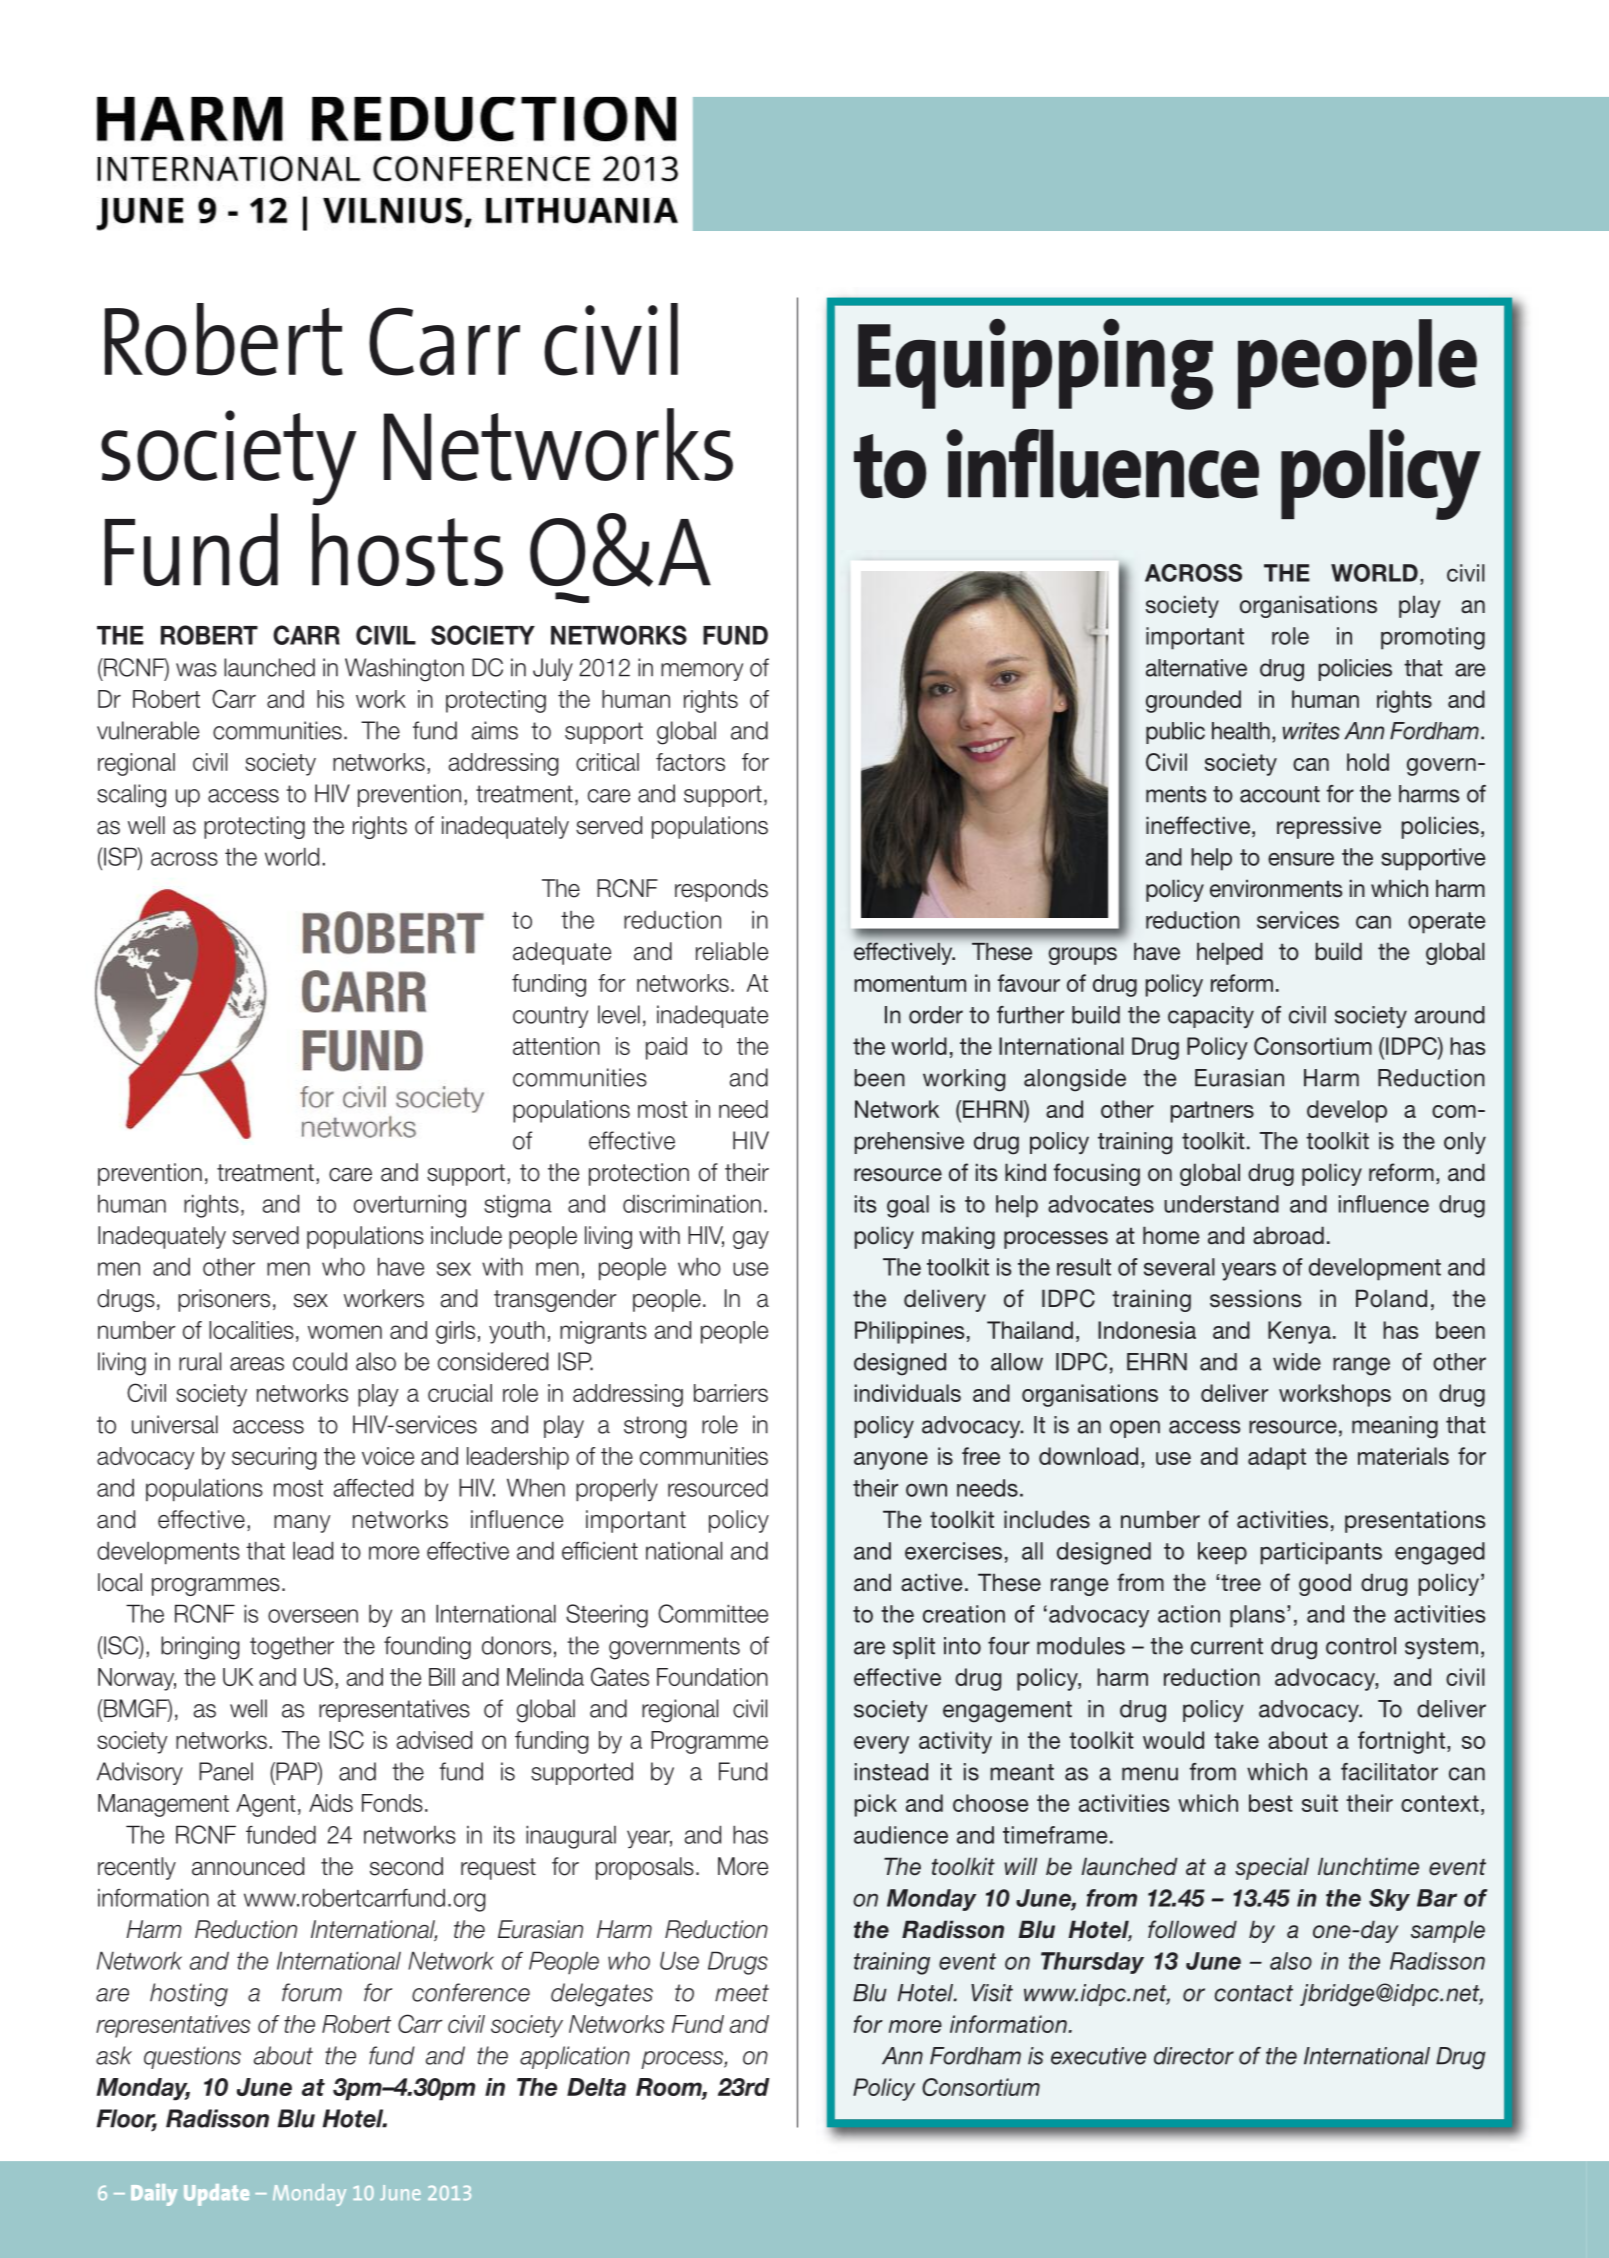 The width and height of the page is (1609, 2258). What do you see at coordinates (216, 2195) in the page?
I see `Update` at bounding box center [216, 2195].
